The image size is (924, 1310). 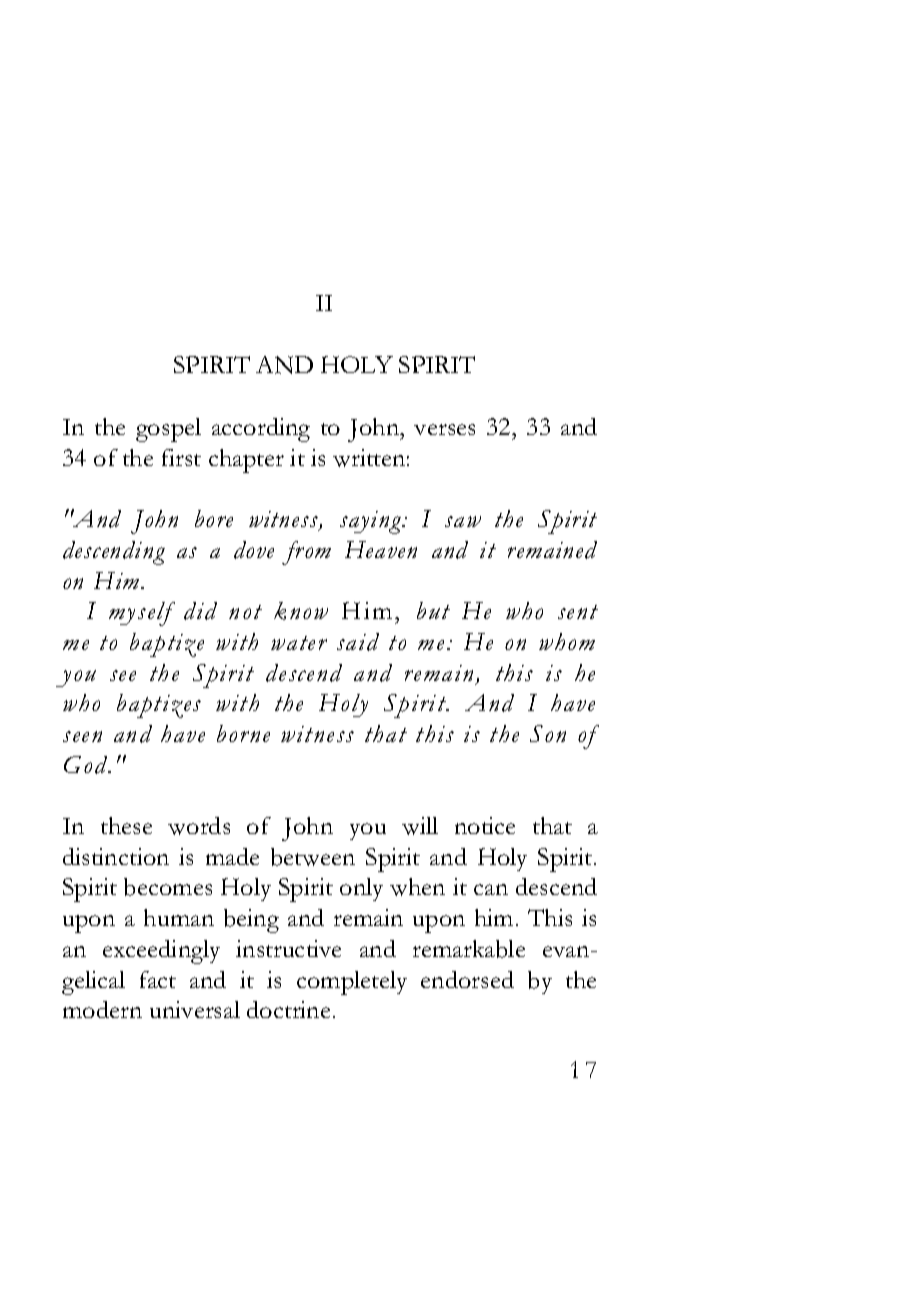 What do you see at coordinates (548, 733) in the screenshot?
I see `Son` at bounding box center [548, 733].
